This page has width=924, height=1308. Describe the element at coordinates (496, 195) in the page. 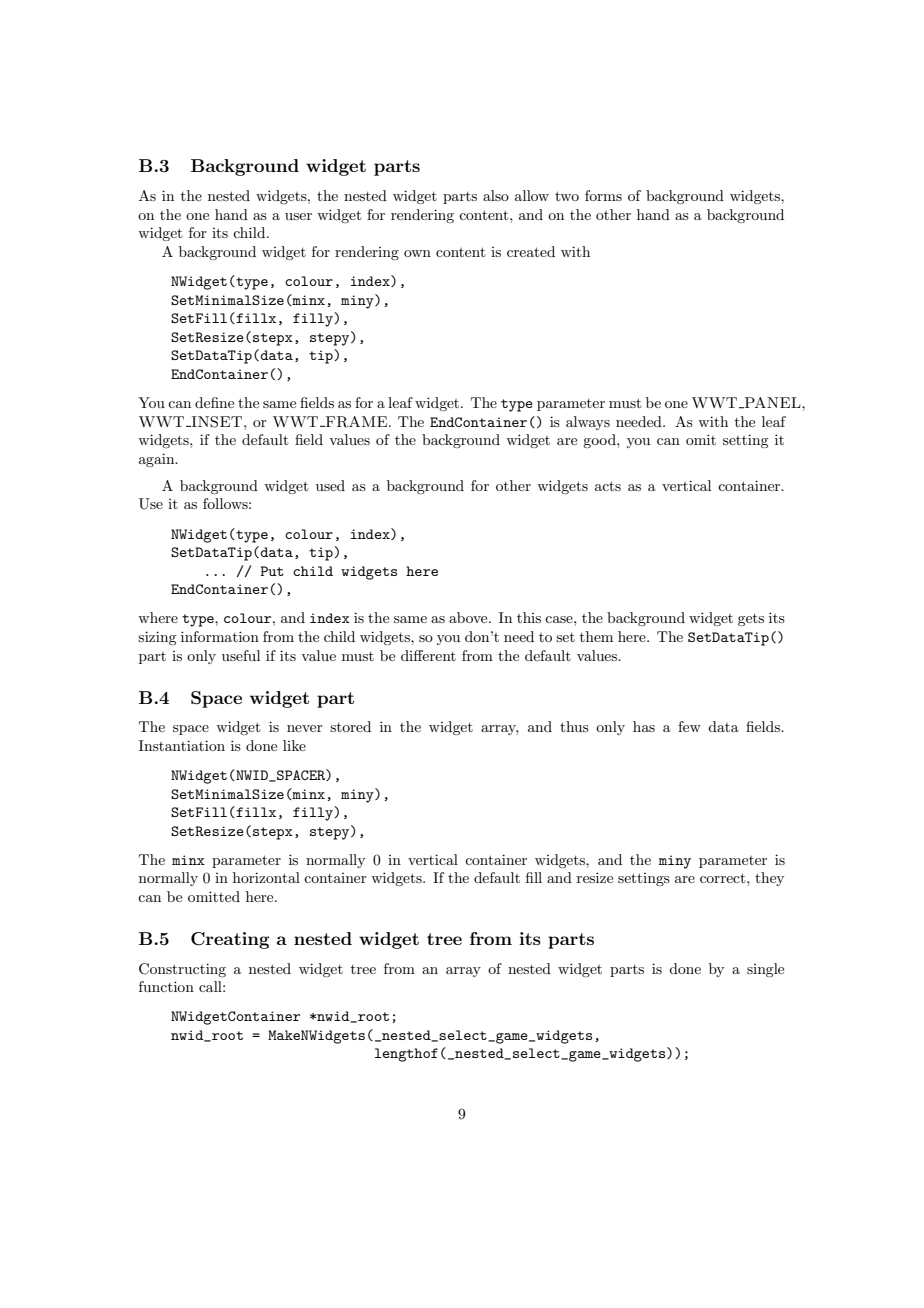

I see `also` at that location.
